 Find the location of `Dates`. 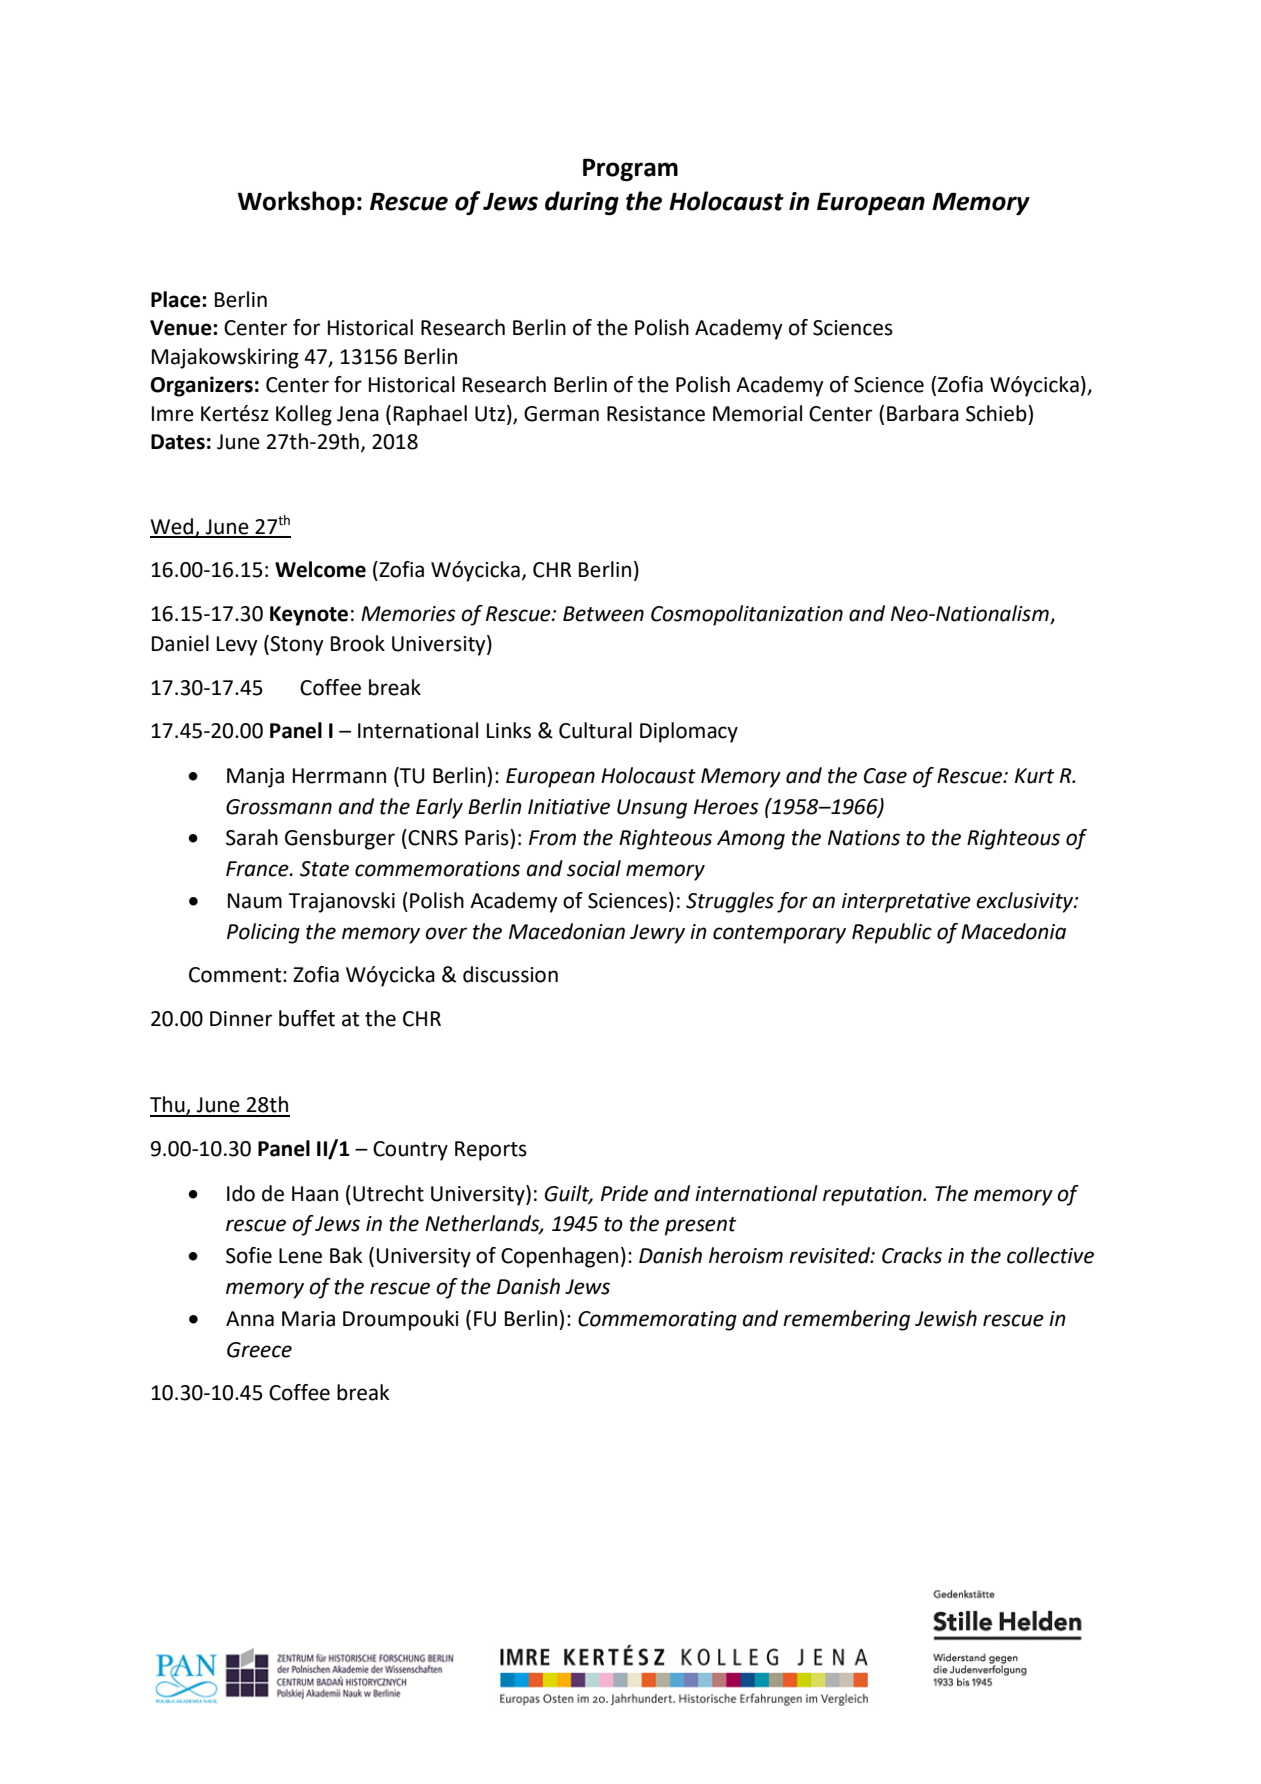

Dates is located at coordinates (178, 442).
